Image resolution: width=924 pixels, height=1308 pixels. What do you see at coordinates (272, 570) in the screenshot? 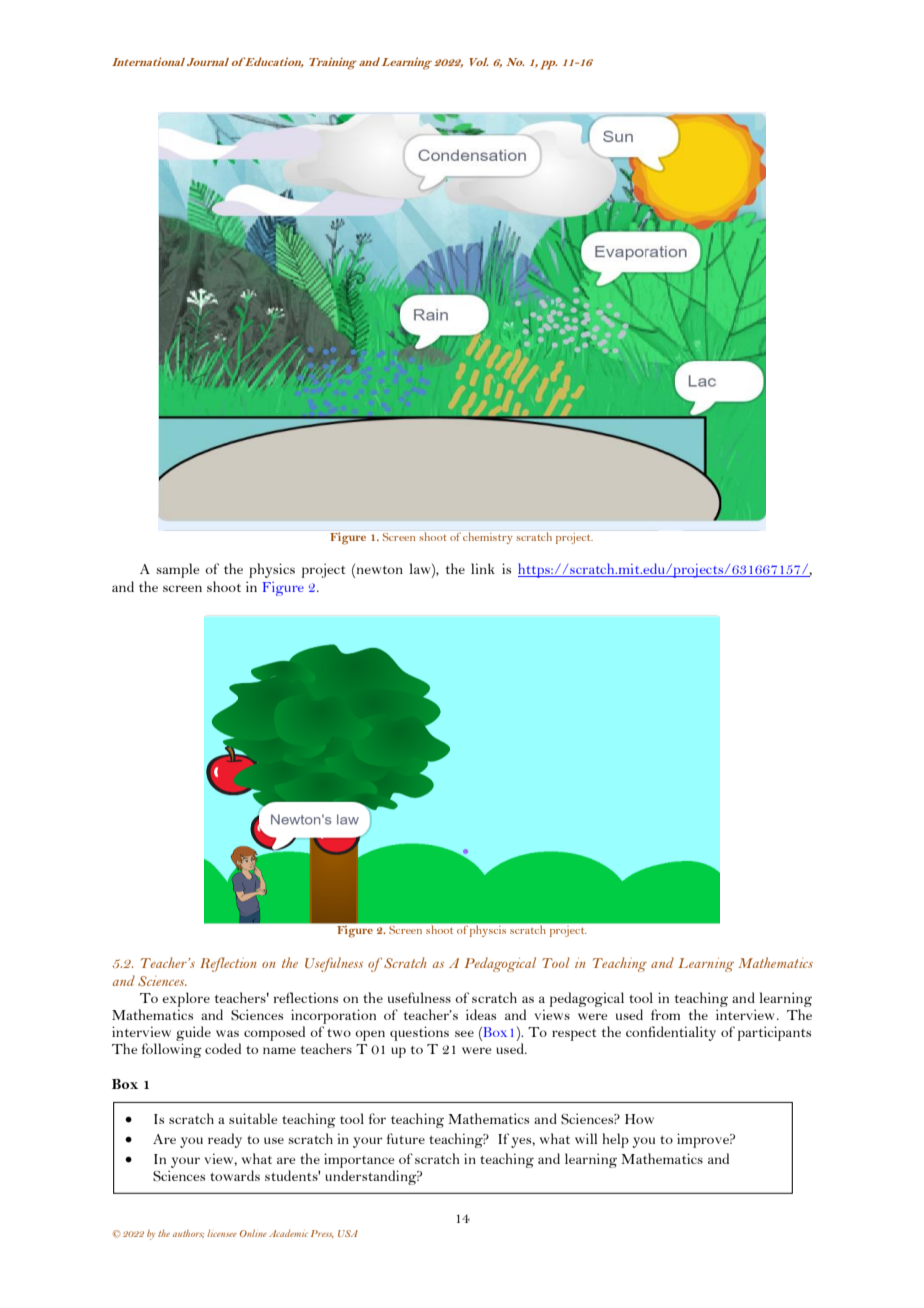
I see `physics` at bounding box center [272, 570].
